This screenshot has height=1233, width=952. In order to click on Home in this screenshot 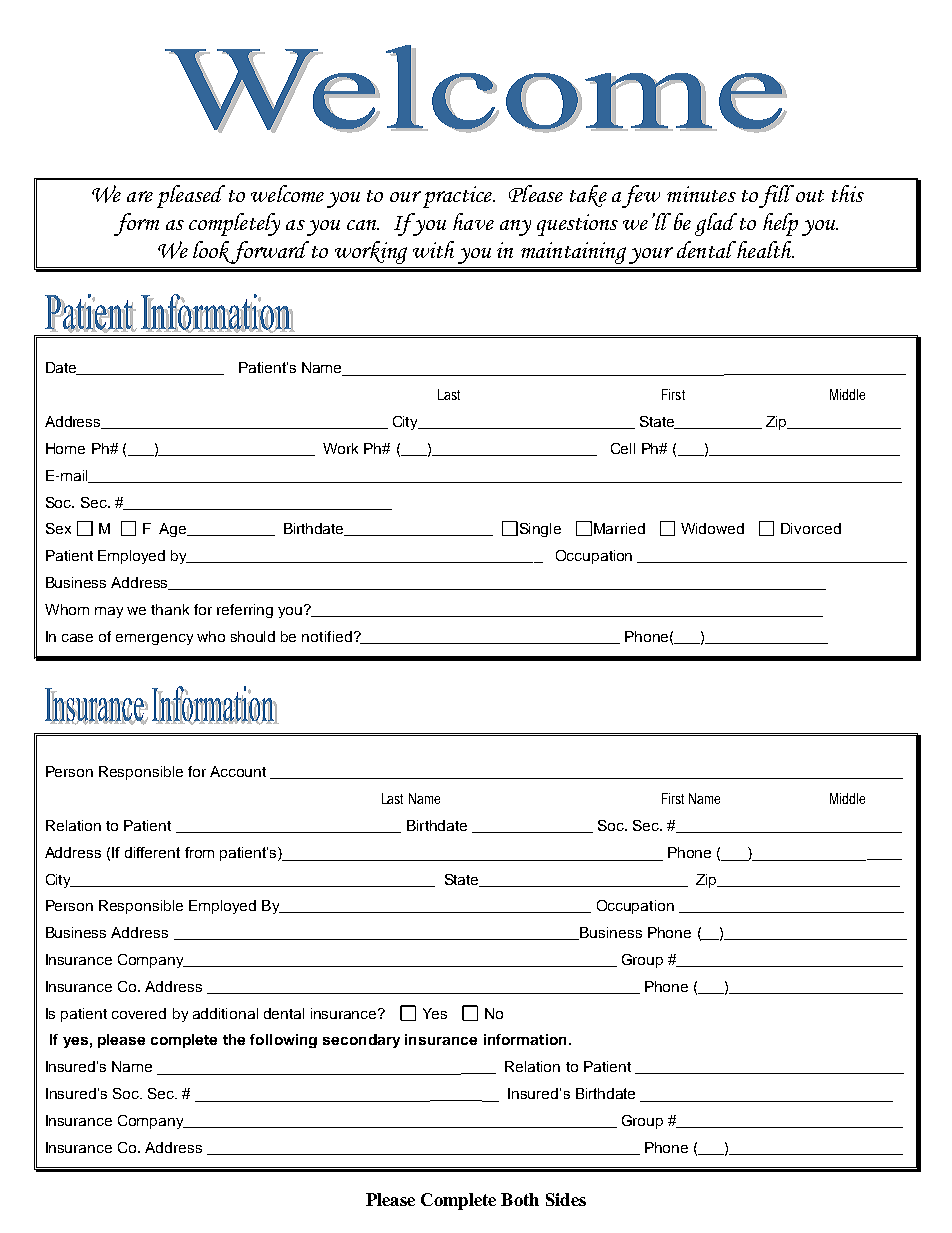, I will do `click(65, 448)`.
